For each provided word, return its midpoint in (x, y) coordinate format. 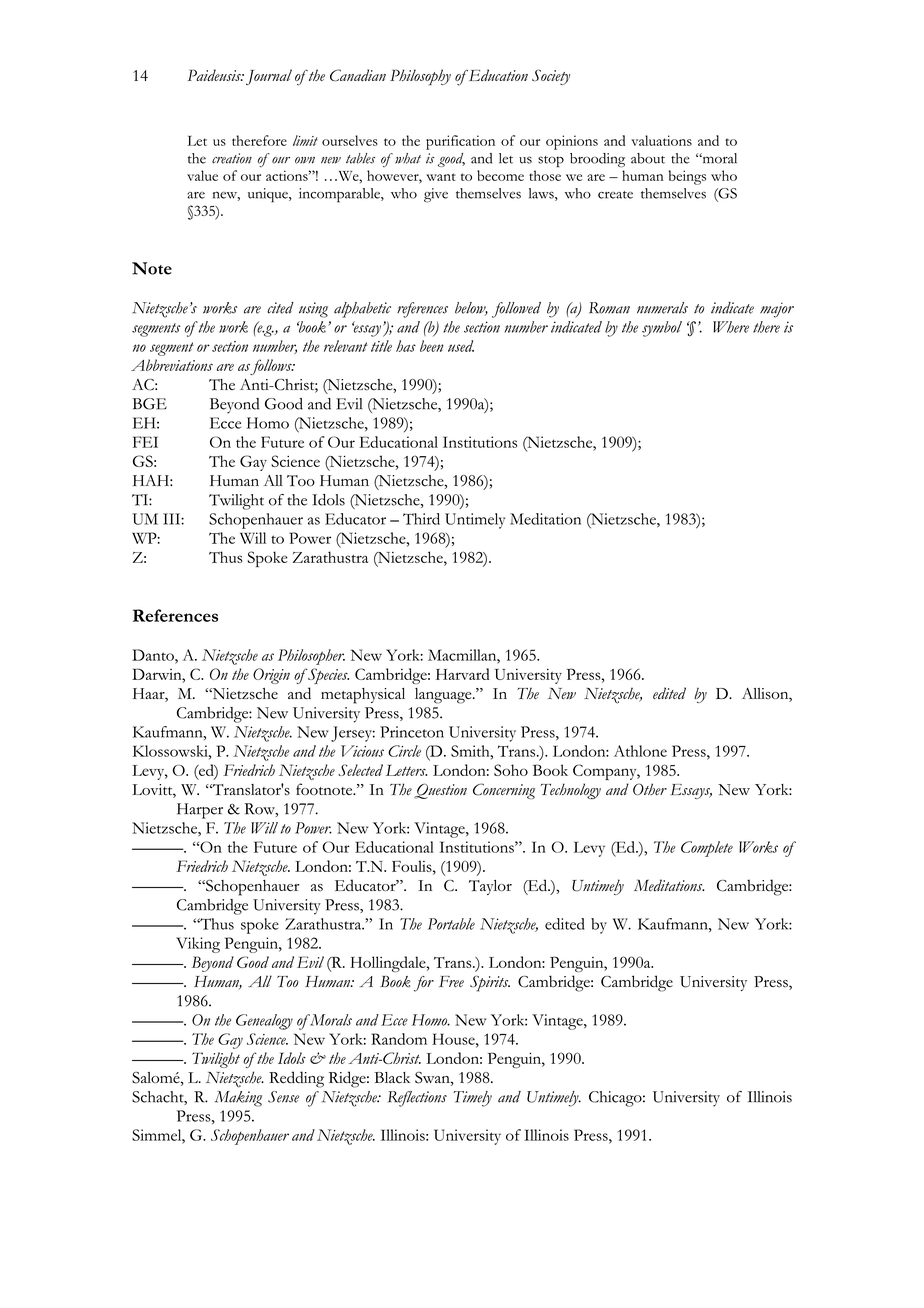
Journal (269, 77)
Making (238, 1099)
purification (460, 142)
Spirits (490, 984)
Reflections (417, 1099)
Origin (271, 676)
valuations (661, 140)
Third (421, 519)
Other (650, 789)
